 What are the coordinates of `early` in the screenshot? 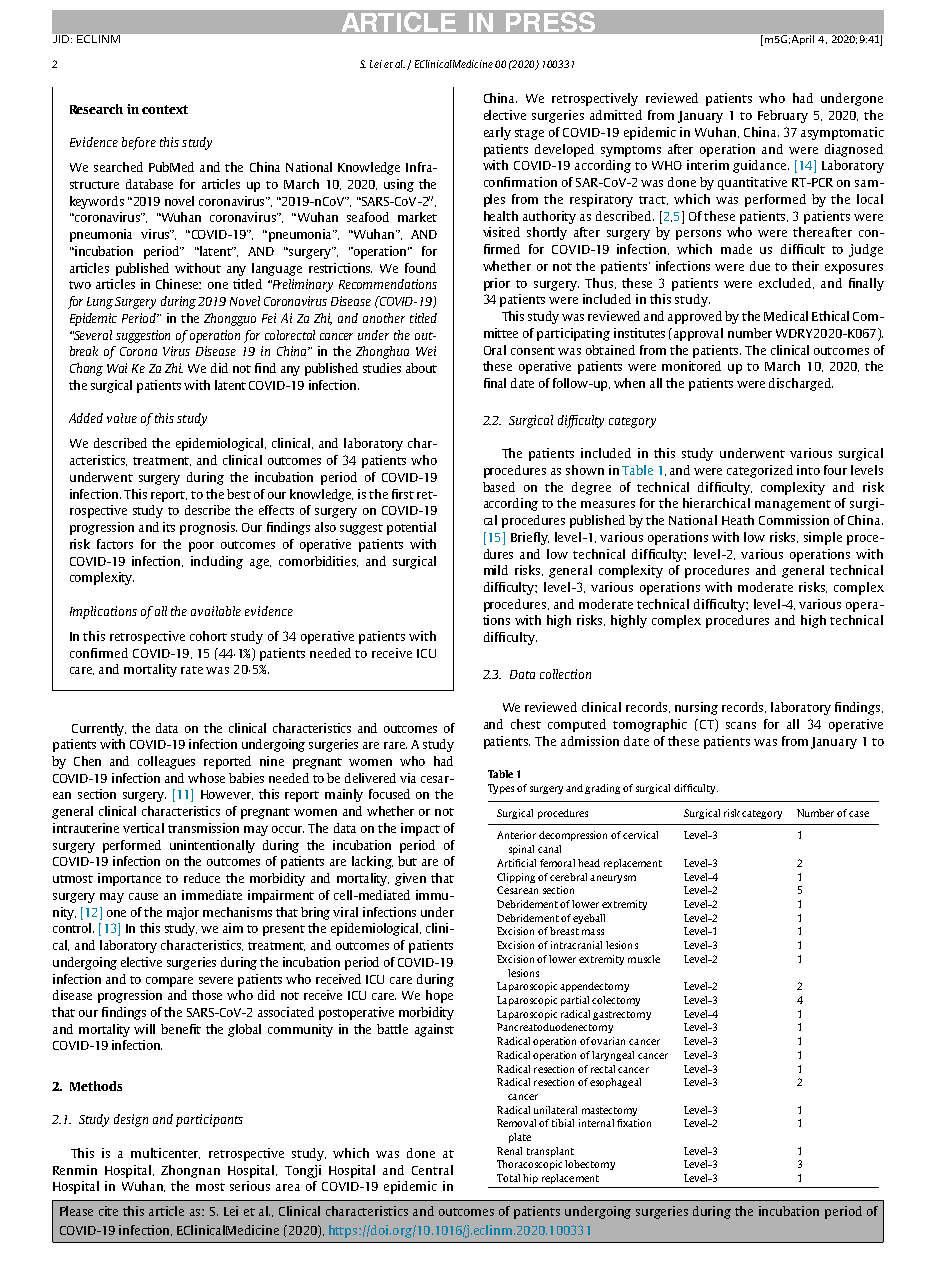 It's located at (497, 133).
